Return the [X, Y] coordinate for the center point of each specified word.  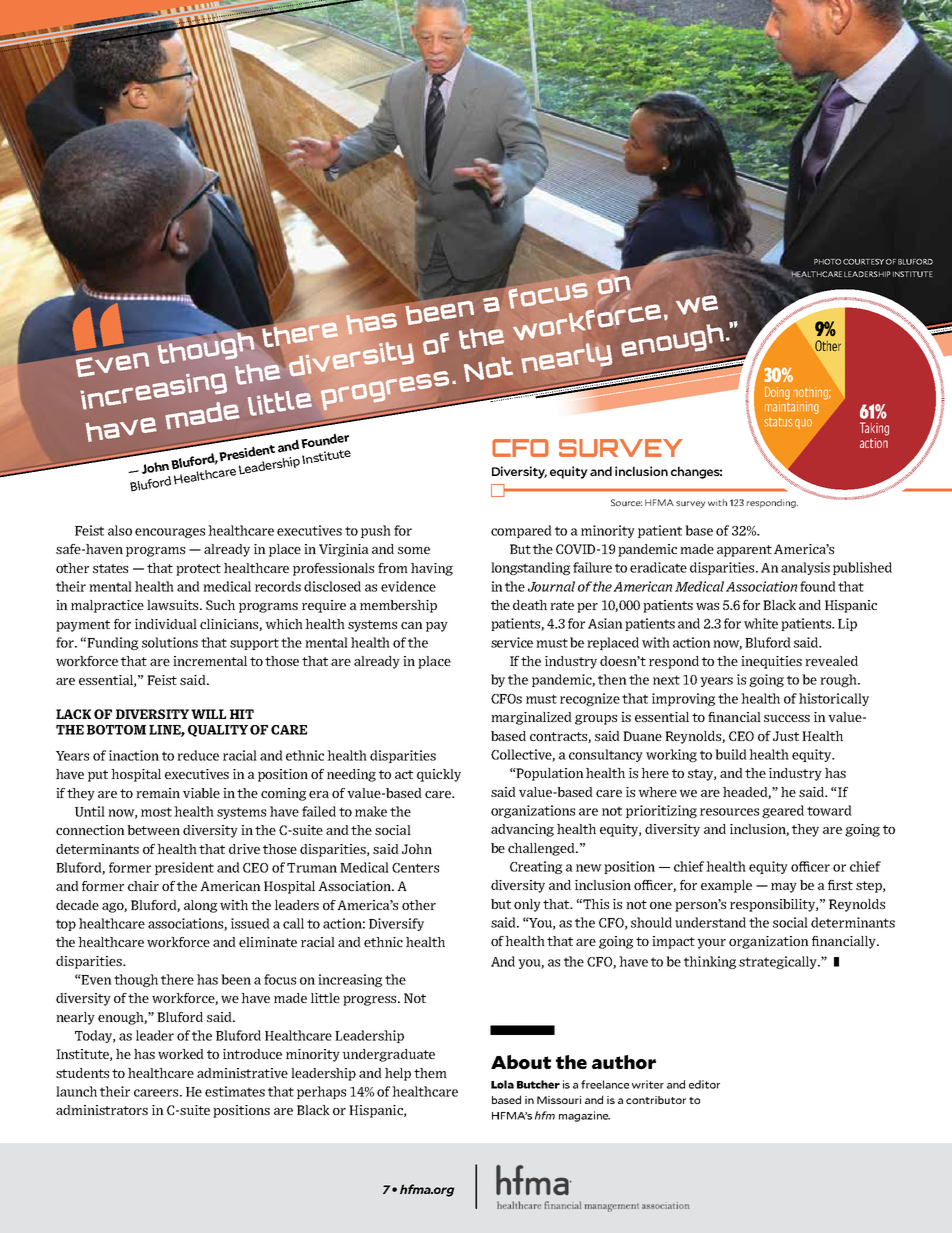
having [432, 569]
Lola [502, 1084]
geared [783, 811]
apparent [744, 551]
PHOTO [827, 262]
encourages [170, 533]
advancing [522, 830]
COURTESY [863, 262]
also [120, 530]
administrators [102, 1110]
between [153, 830]
